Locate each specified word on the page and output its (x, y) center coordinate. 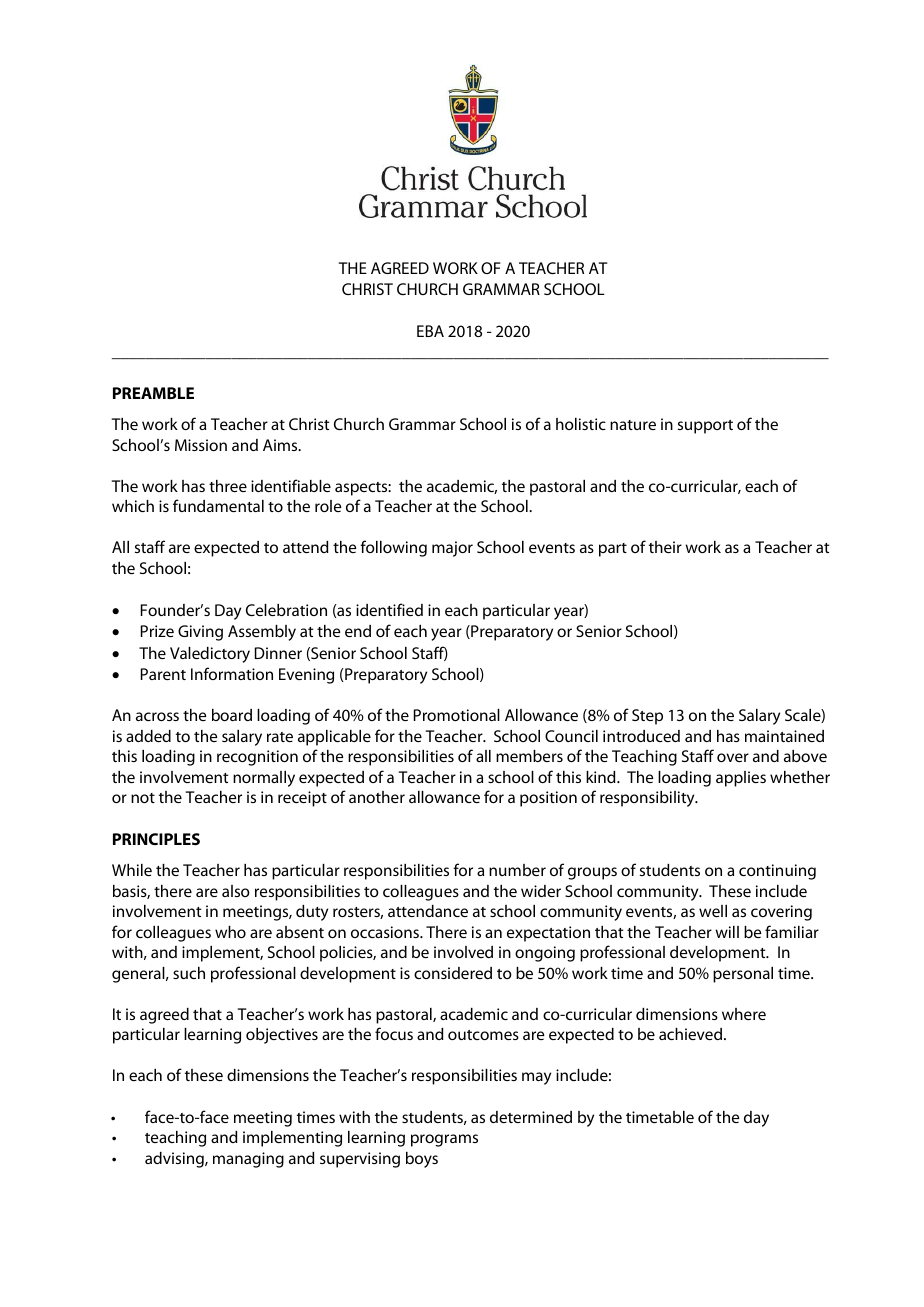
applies (741, 779)
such (189, 973)
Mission (201, 445)
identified (389, 609)
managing (248, 1160)
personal (743, 975)
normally (264, 779)
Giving (200, 633)
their (665, 547)
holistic (581, 424)
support (705, 427)
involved (463, 952)
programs (444, 1140)
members (529, 756)
